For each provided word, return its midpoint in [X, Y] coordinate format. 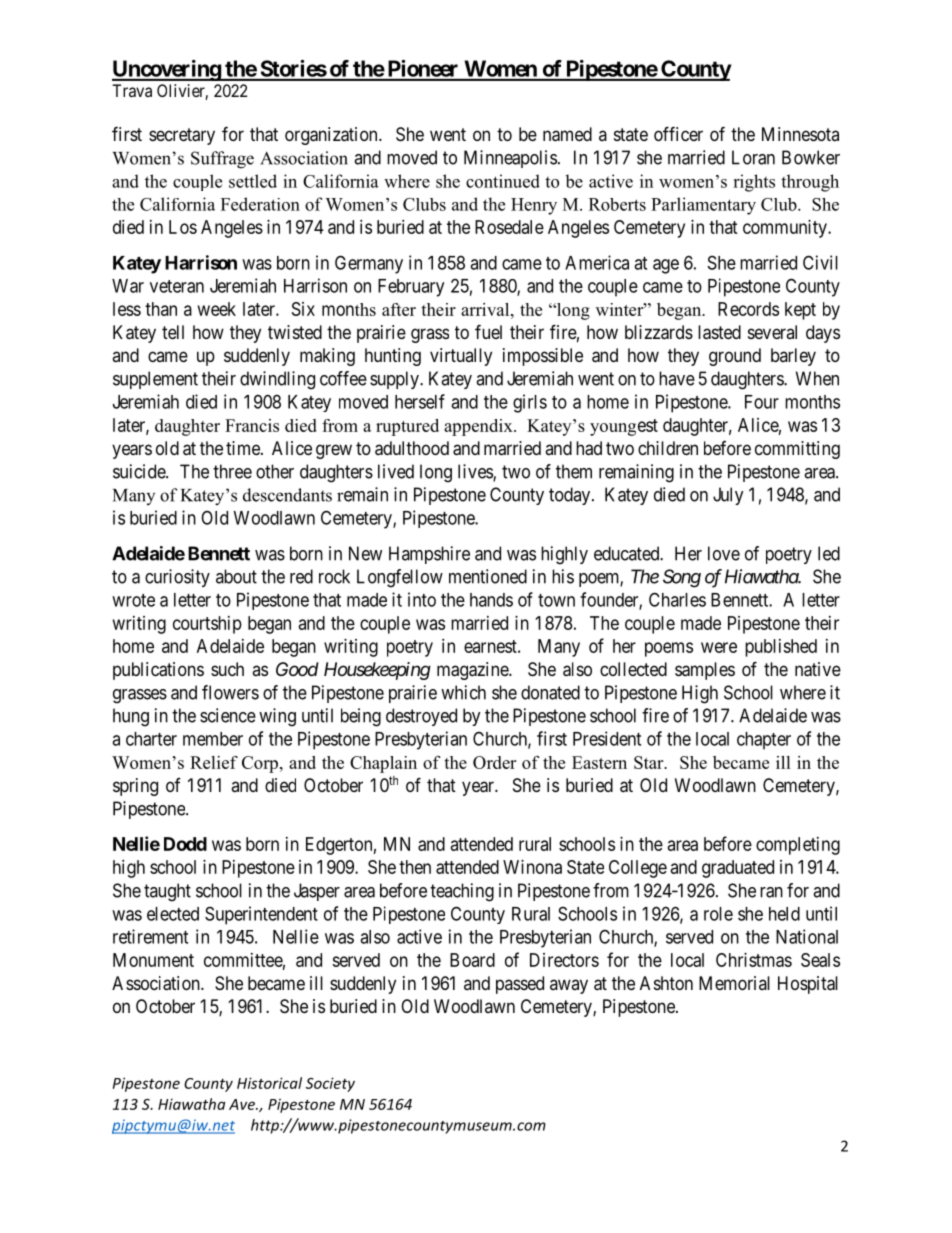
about [236, 576]
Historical [269, 1083]
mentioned [488, 576]
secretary [182, 136]
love [724, 553]
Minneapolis [510, 159]
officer [678, 133]
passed [520, 985]
